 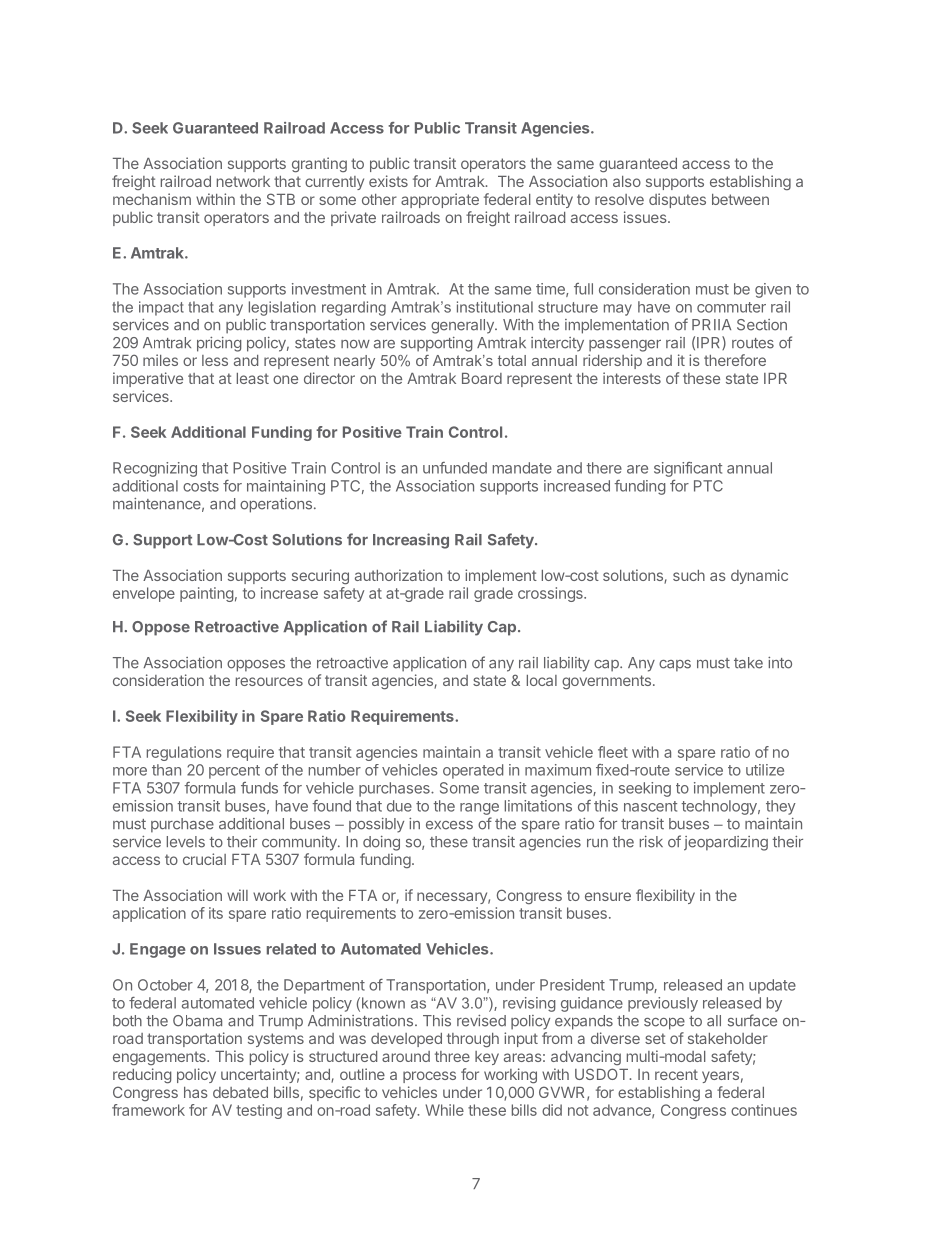 I want to click on authorization, so click(x=398, y=575).
